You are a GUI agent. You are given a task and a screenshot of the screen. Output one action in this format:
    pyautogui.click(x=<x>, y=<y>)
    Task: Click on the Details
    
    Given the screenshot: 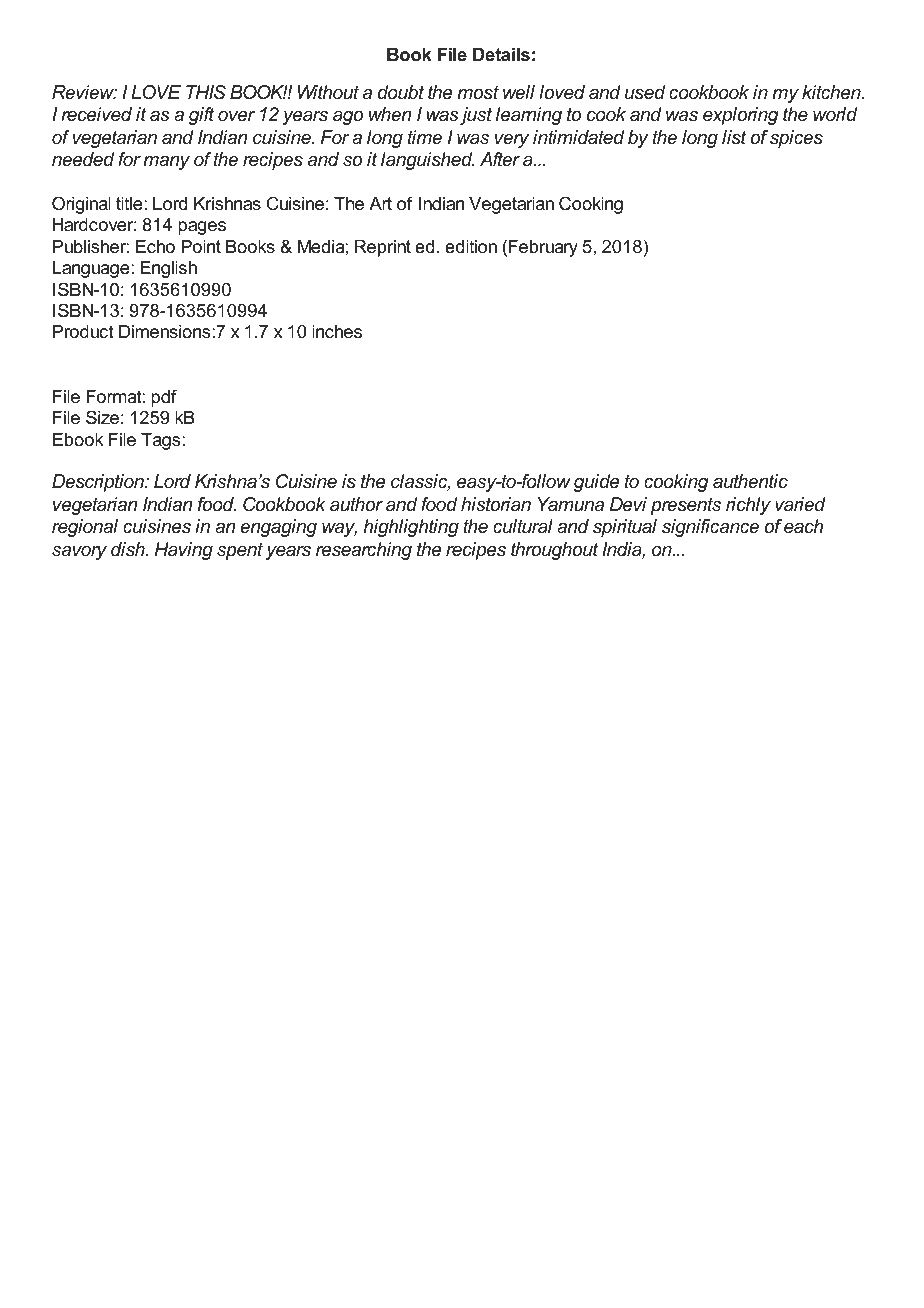 What is the action you would take?
    pyautogui.click(x=501, y=55)
